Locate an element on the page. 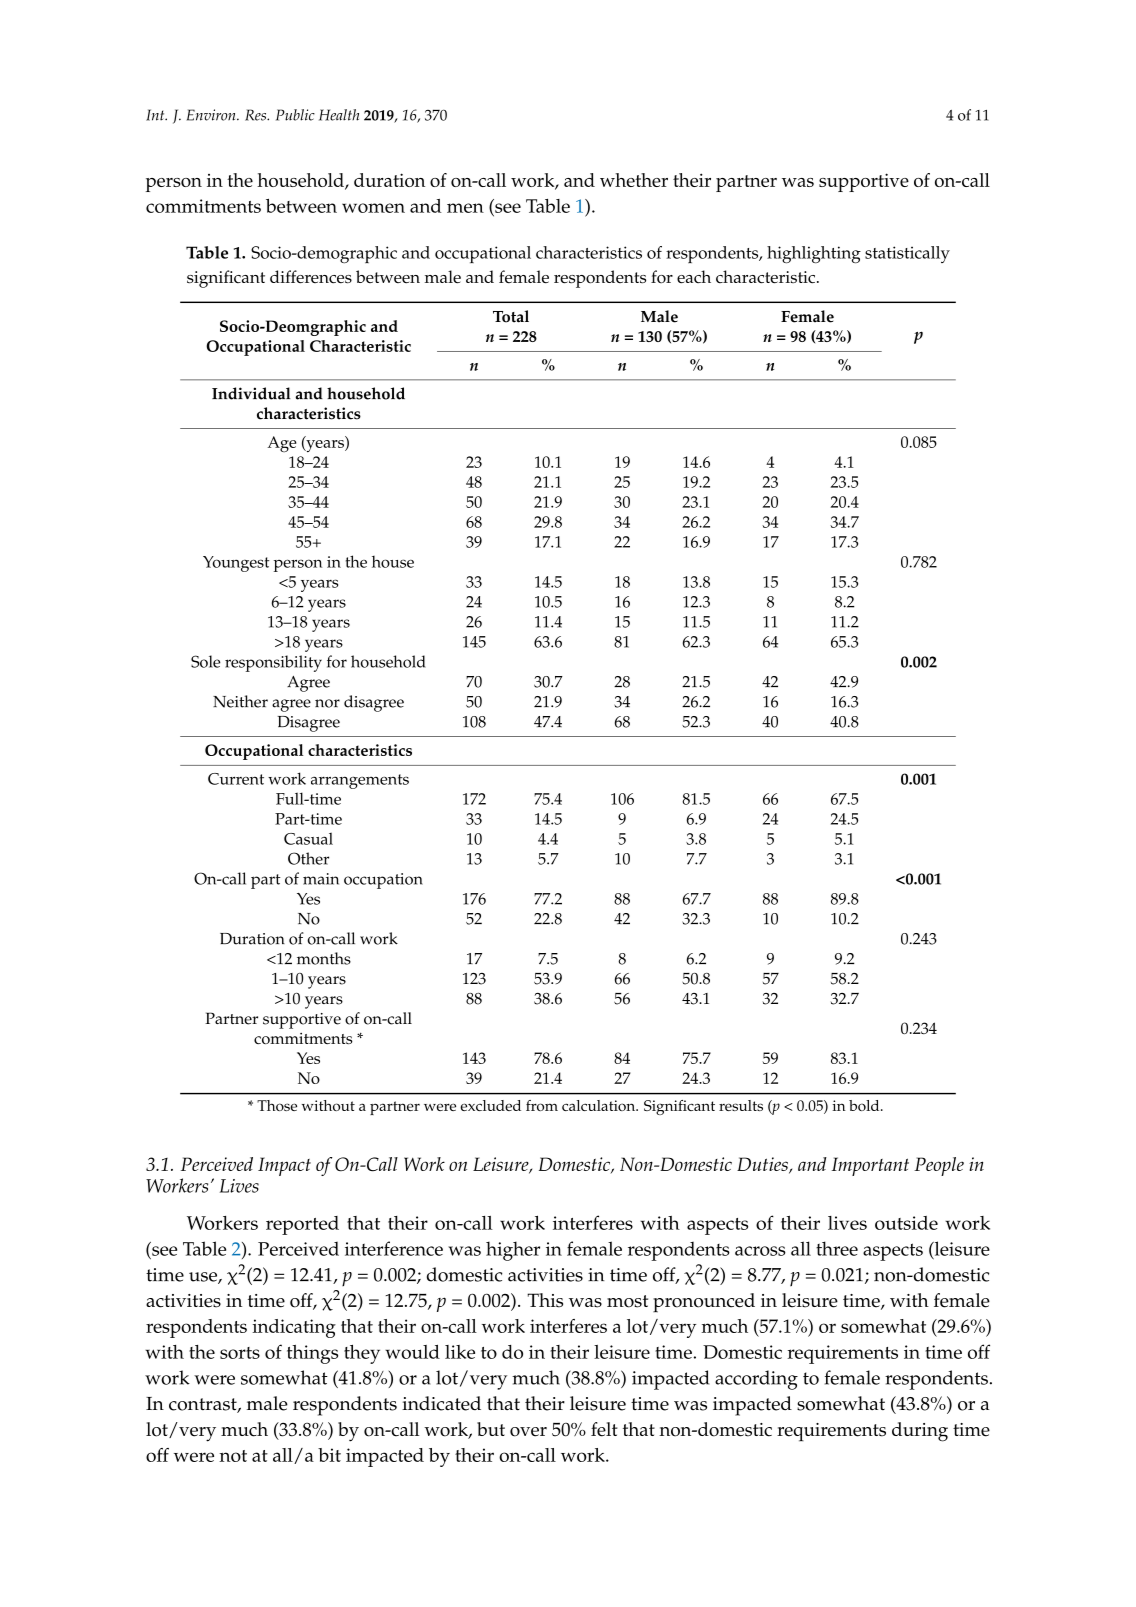 The width and height of the page is (1136, 1607). Important is located at coordinates (870, 1166).
